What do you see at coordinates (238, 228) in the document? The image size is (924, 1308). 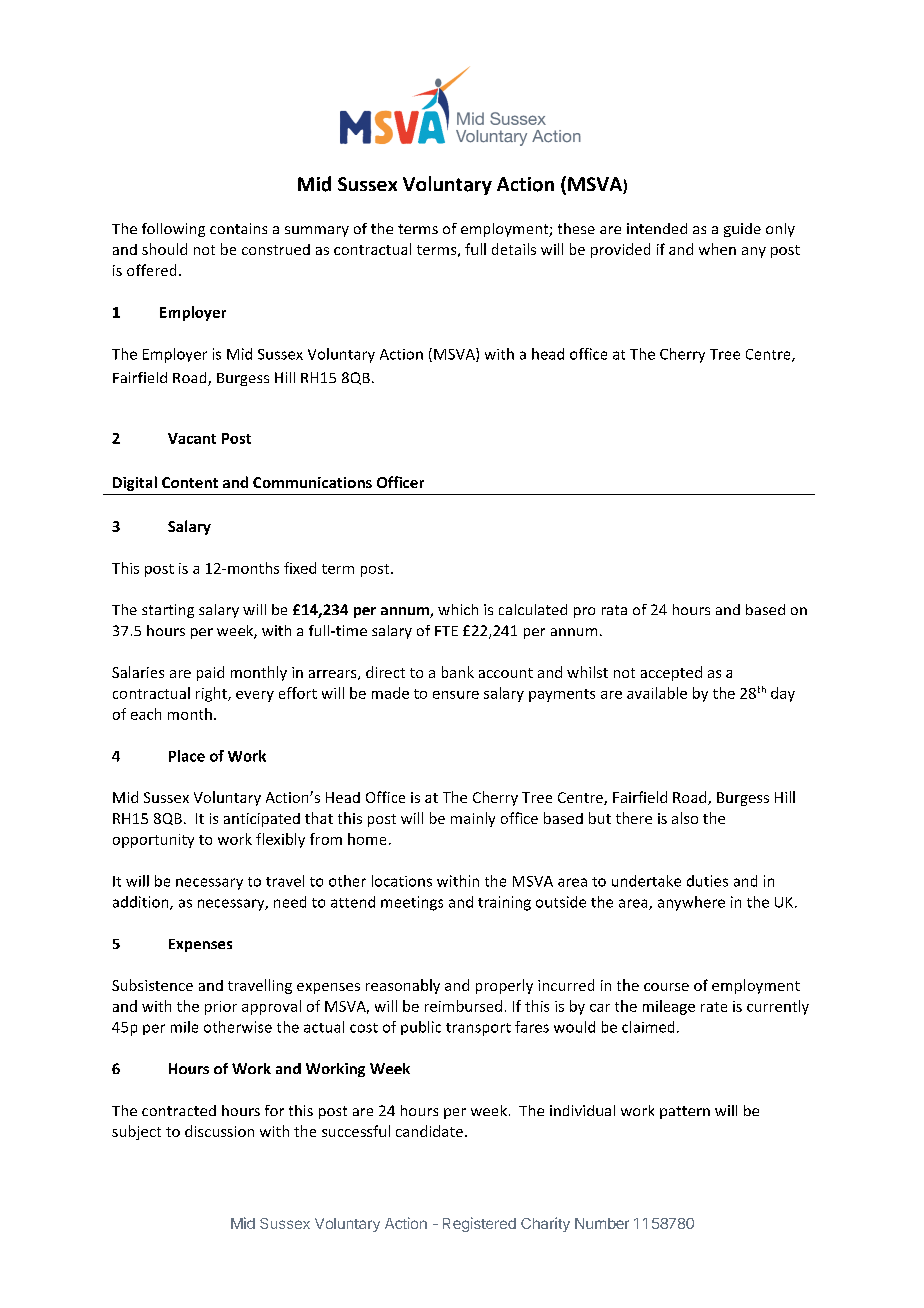 I see `contains` at bounding box center [238, 228].
